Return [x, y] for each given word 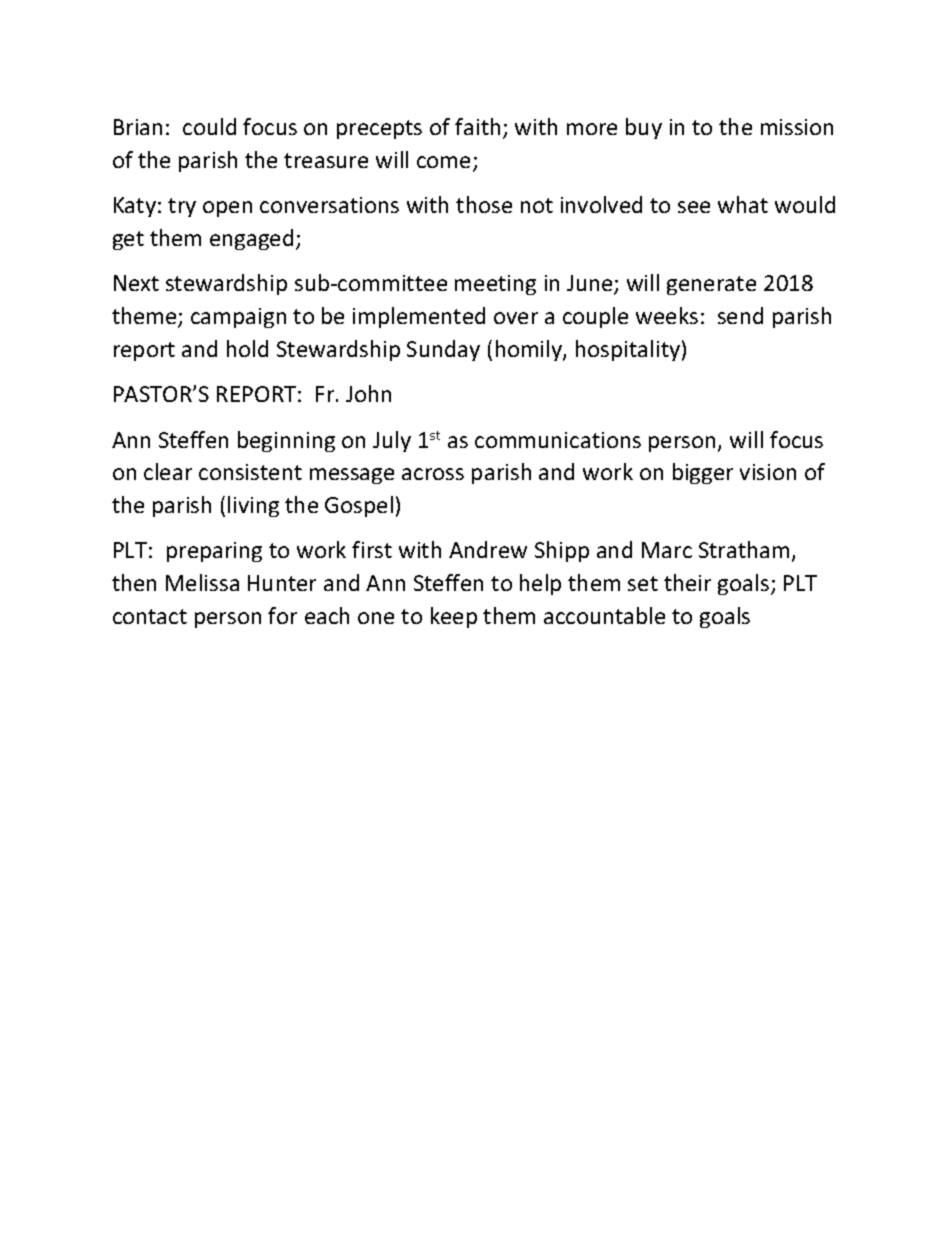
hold [247, 348]
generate [711, 285]
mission [797, 127]
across [433, 474]
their [687, 582]
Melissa [202, 582]
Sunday [443, 350]
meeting [495, 285]
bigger [703, 473]
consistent [250, 472]
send [740, 315]
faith [477, 126]
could [209, 126]
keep [454, 617]
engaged [251, 239]
